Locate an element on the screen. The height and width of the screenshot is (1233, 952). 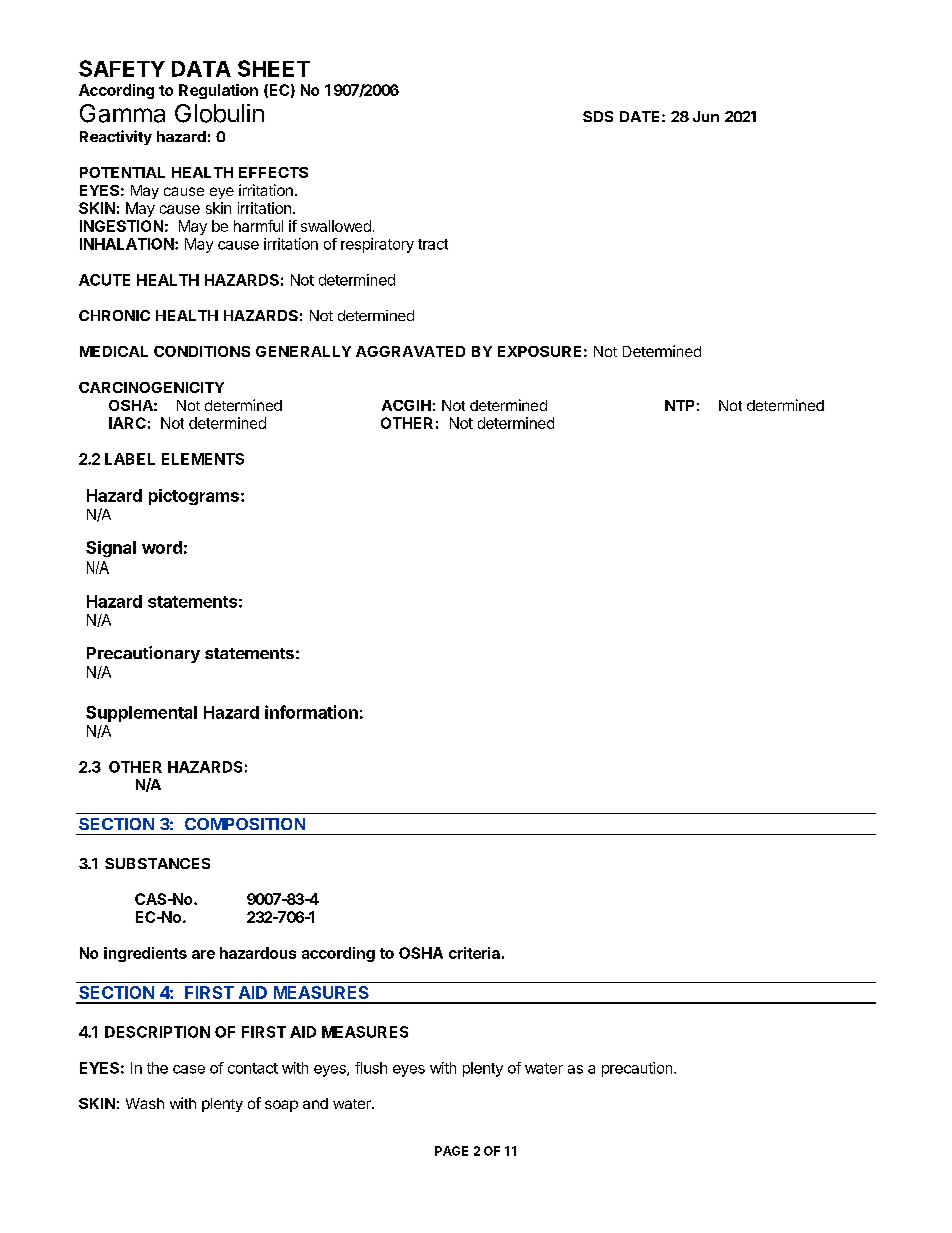
Regulation is located at coordinates (218, 91).
